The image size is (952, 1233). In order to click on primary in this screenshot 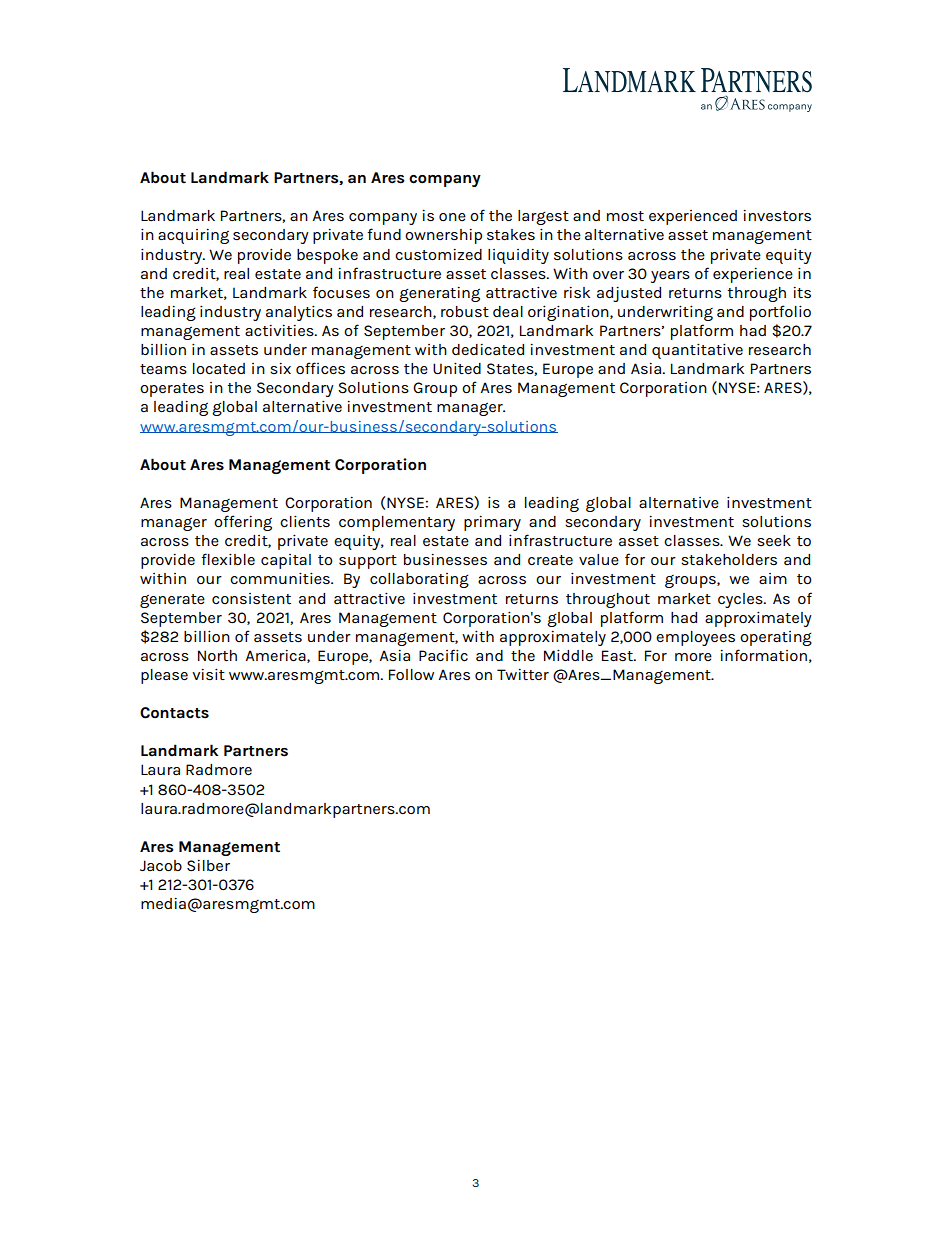, I will do `click(492, 523)`.
